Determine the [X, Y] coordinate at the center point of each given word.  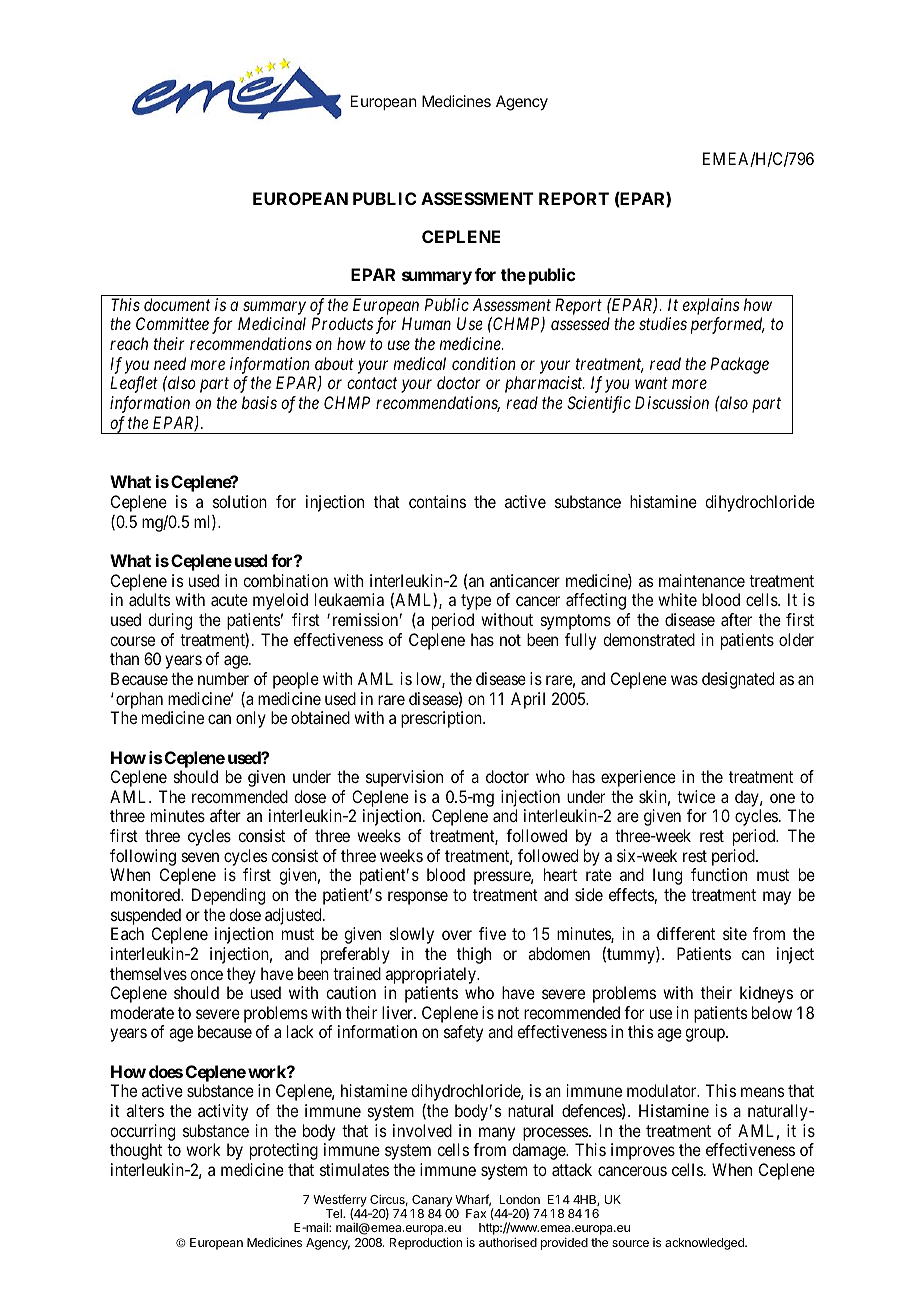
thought [136, 1151]
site [735, 933]
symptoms [576, 622]
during [170, 621]
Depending [228, 896]
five [492, 933]
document [177, 304]
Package [740, 365]
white [677, 599]
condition [483, 363]
